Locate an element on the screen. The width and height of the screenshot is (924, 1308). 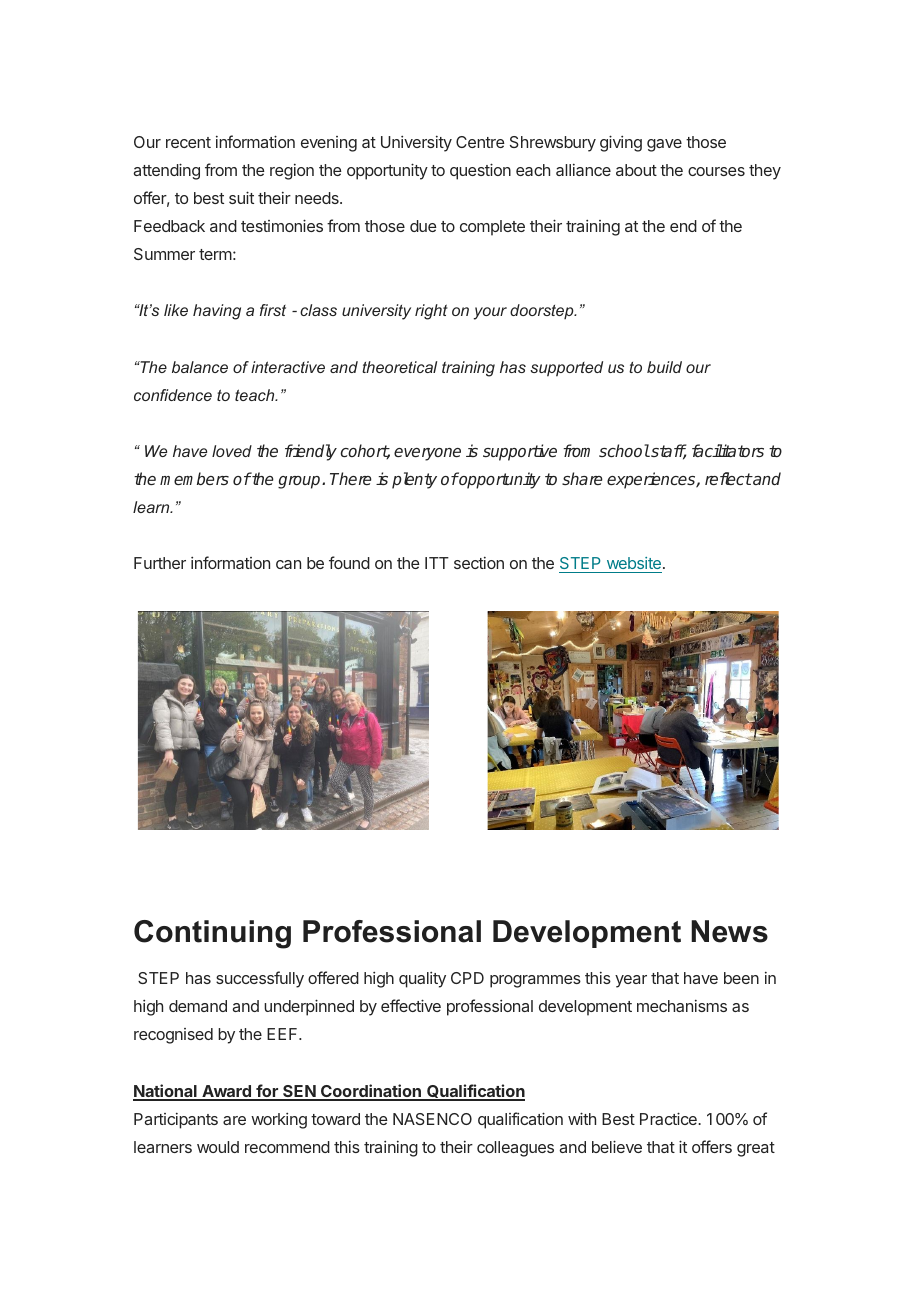
suit is located at coordinates (241, 197).
